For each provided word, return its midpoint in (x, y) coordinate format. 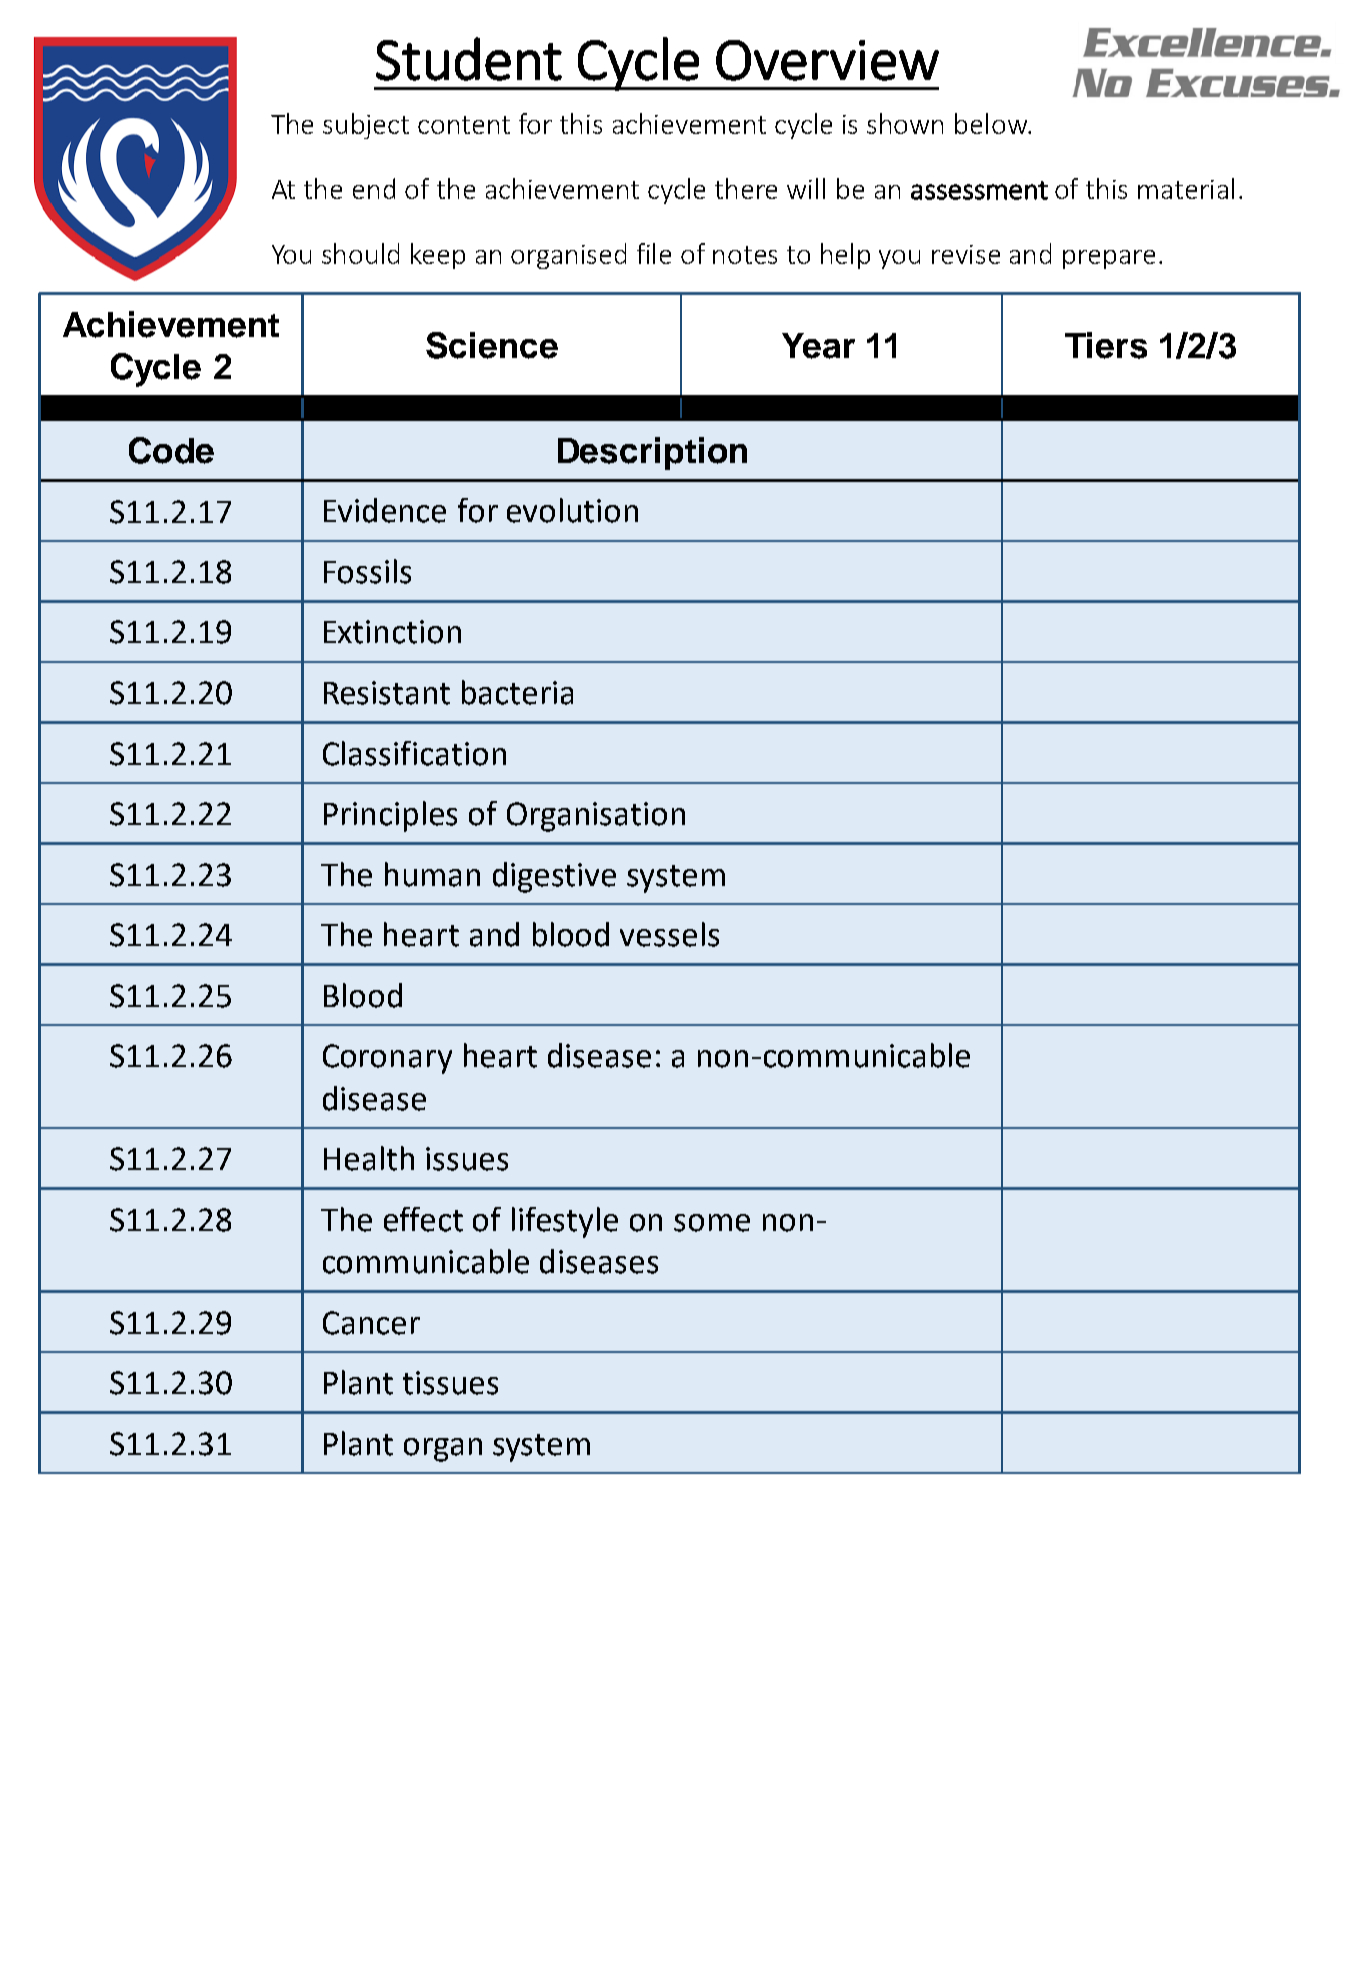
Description (652, 453)
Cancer (371, 1323)
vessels (669, 934)
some (712, 1223)
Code (171, 450)
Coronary (387, 1059)
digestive (554, 877)
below (992, 123)
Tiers (1106, 345)
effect (423, 1219)
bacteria (517, 692)
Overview (827, 60)
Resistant (387, 693)
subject (366, 126)
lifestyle (565, 1222)
